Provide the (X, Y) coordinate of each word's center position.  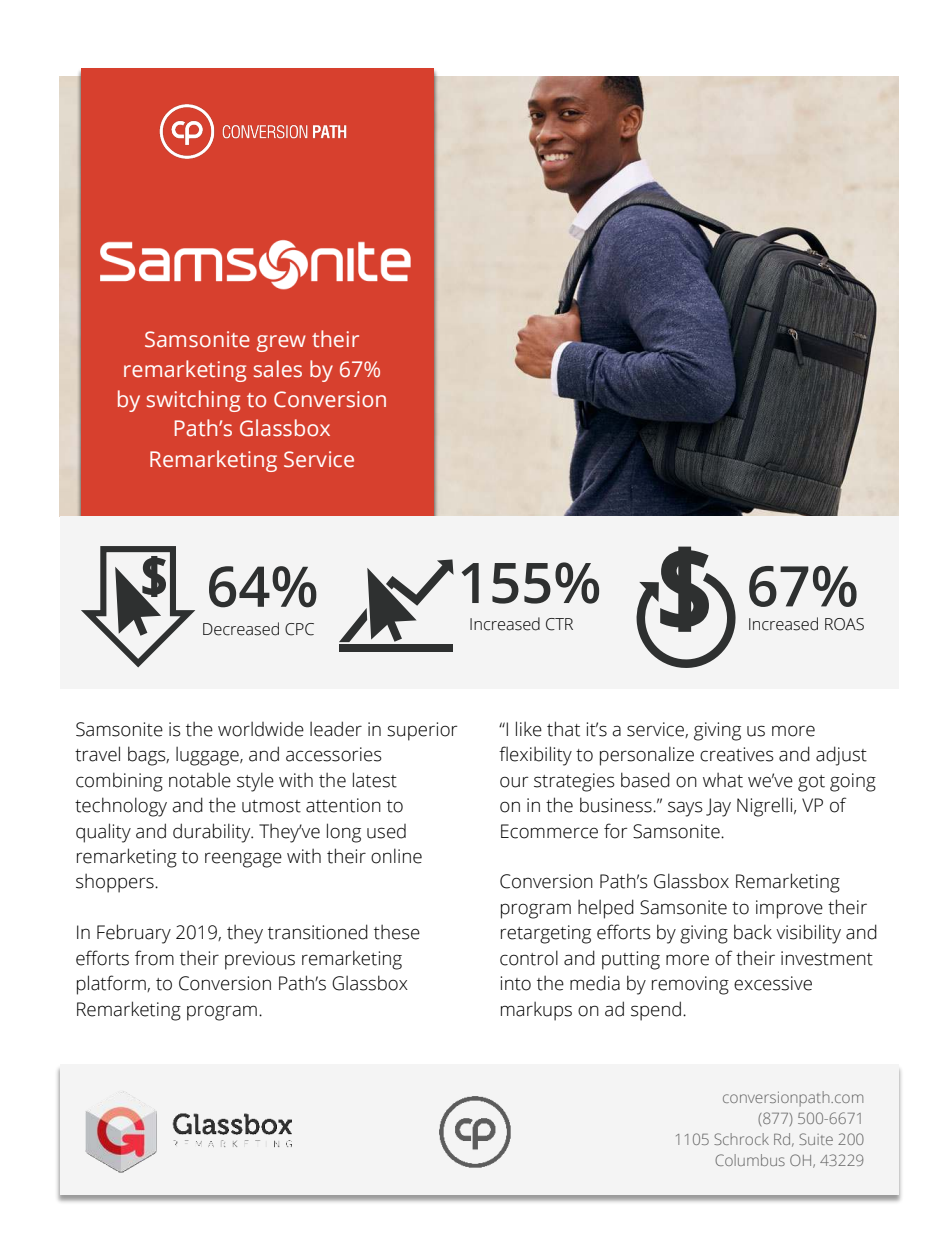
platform (112, 985)
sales (278, 369)
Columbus (750, 1160)
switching (193, 401)
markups (536, 1011)
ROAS (844, 624)
